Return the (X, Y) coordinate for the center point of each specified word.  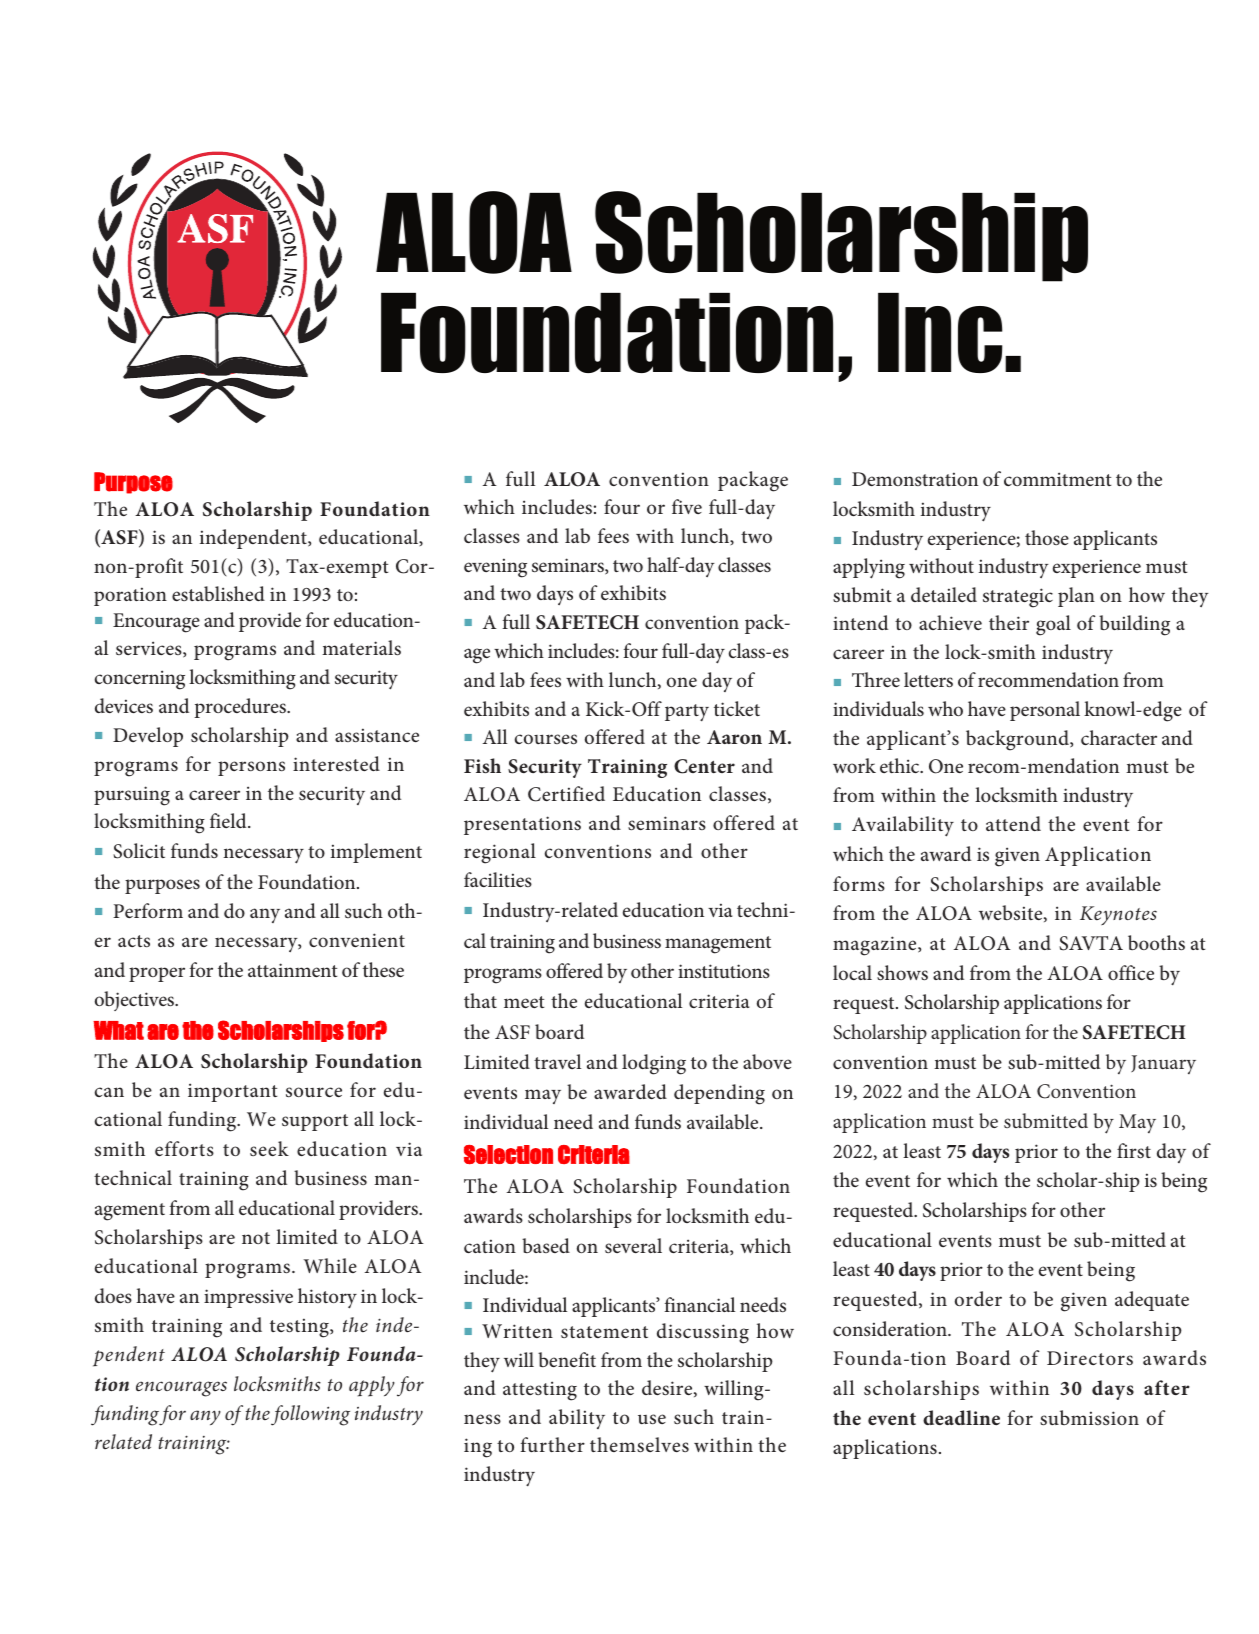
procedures (241, 708)
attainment (292, 970)
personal (1045, 711)
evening (495, 568)
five (687, 506)
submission (1089, 1417)
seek (269, 1148)
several (633, 1245)
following (310, 1415)
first (1134, 1150)
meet (524, 1002)
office (1131, 972)
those (1047, 537)
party (687, 712)
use (652, 1419)
